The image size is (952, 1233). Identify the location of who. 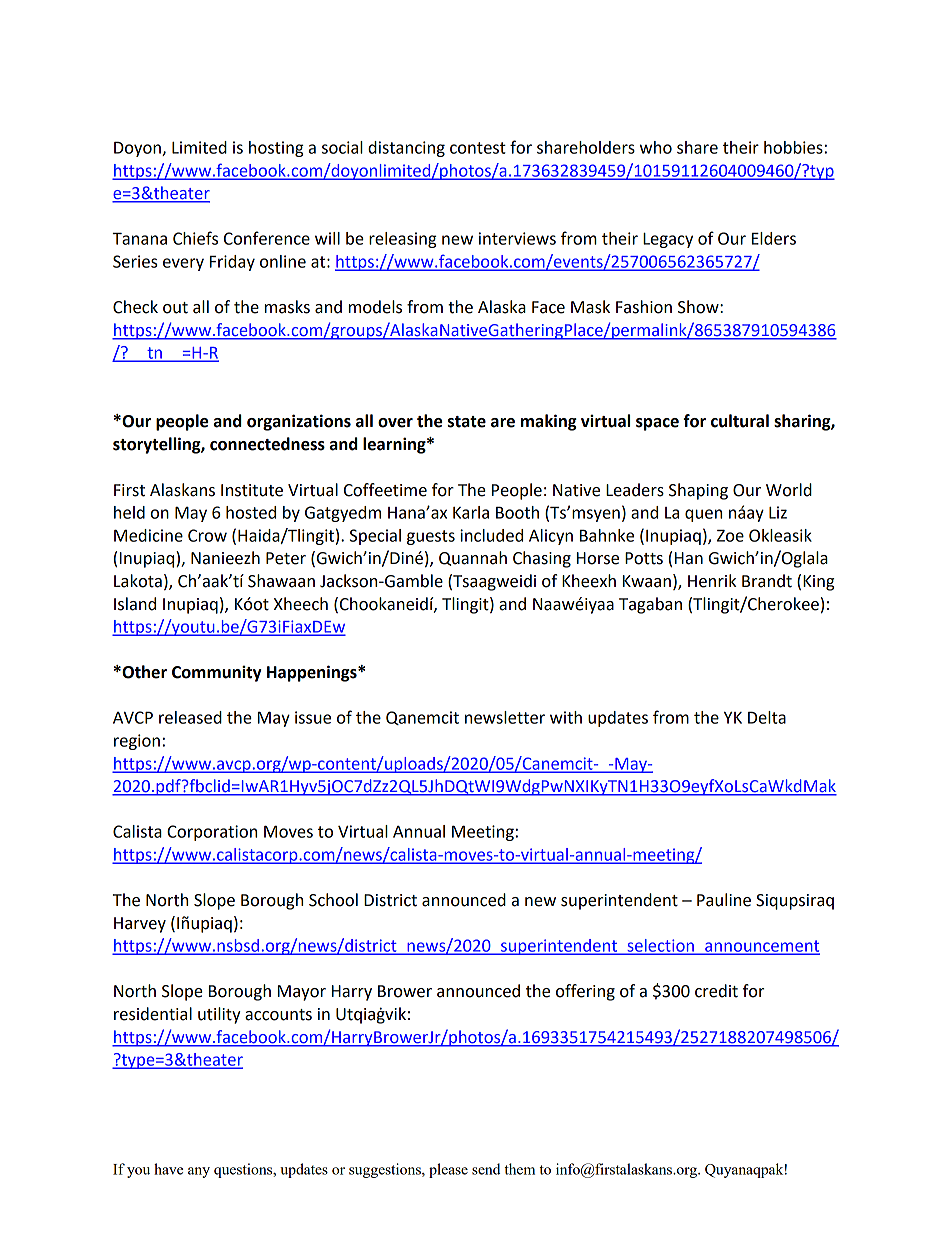
(656, 147).
